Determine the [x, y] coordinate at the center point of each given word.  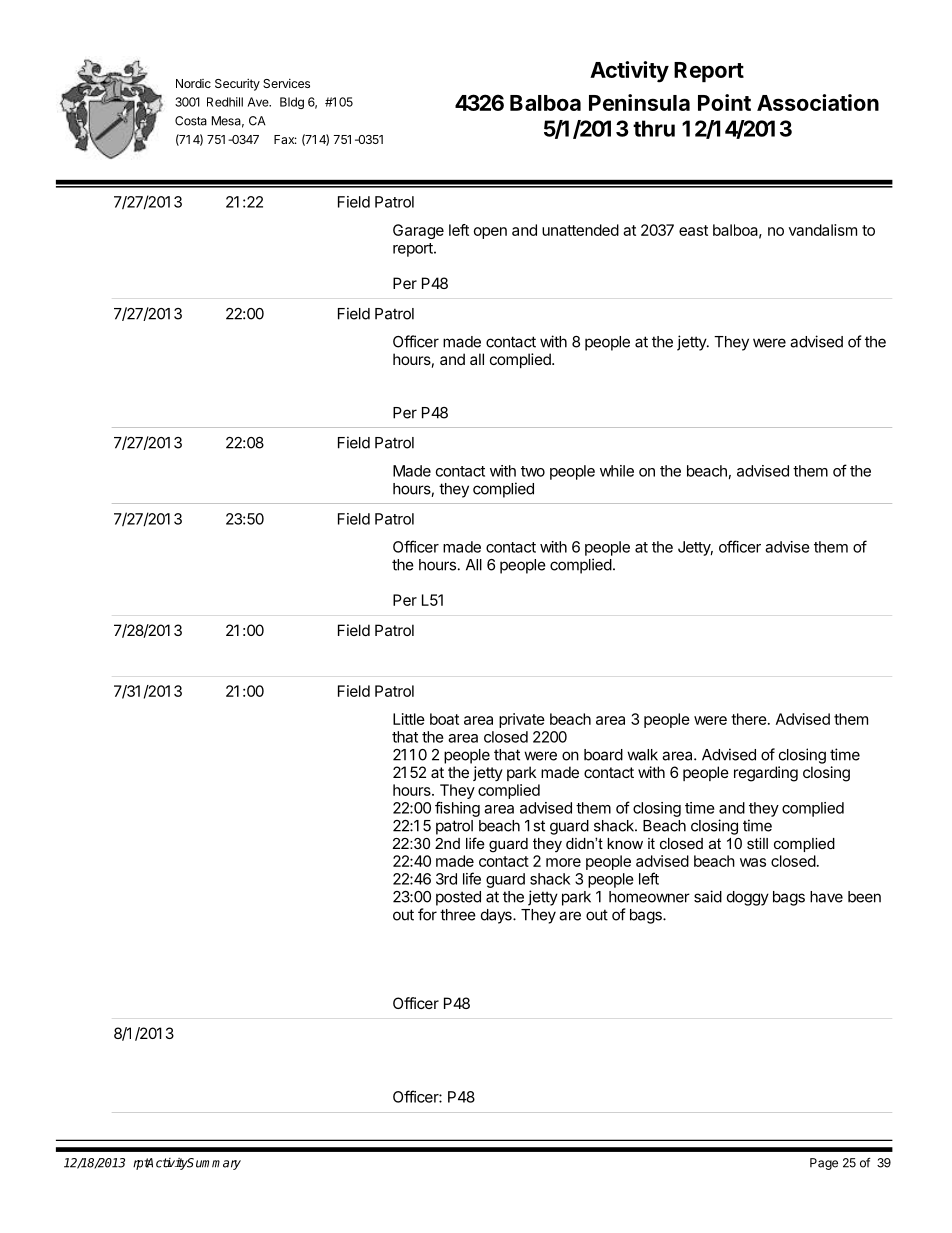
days [497, 916]
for [427, 914]
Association [818, 102]
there [750, 719]
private [522, 720]
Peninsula [639, 102]
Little [409, 719]
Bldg [292, 103]
